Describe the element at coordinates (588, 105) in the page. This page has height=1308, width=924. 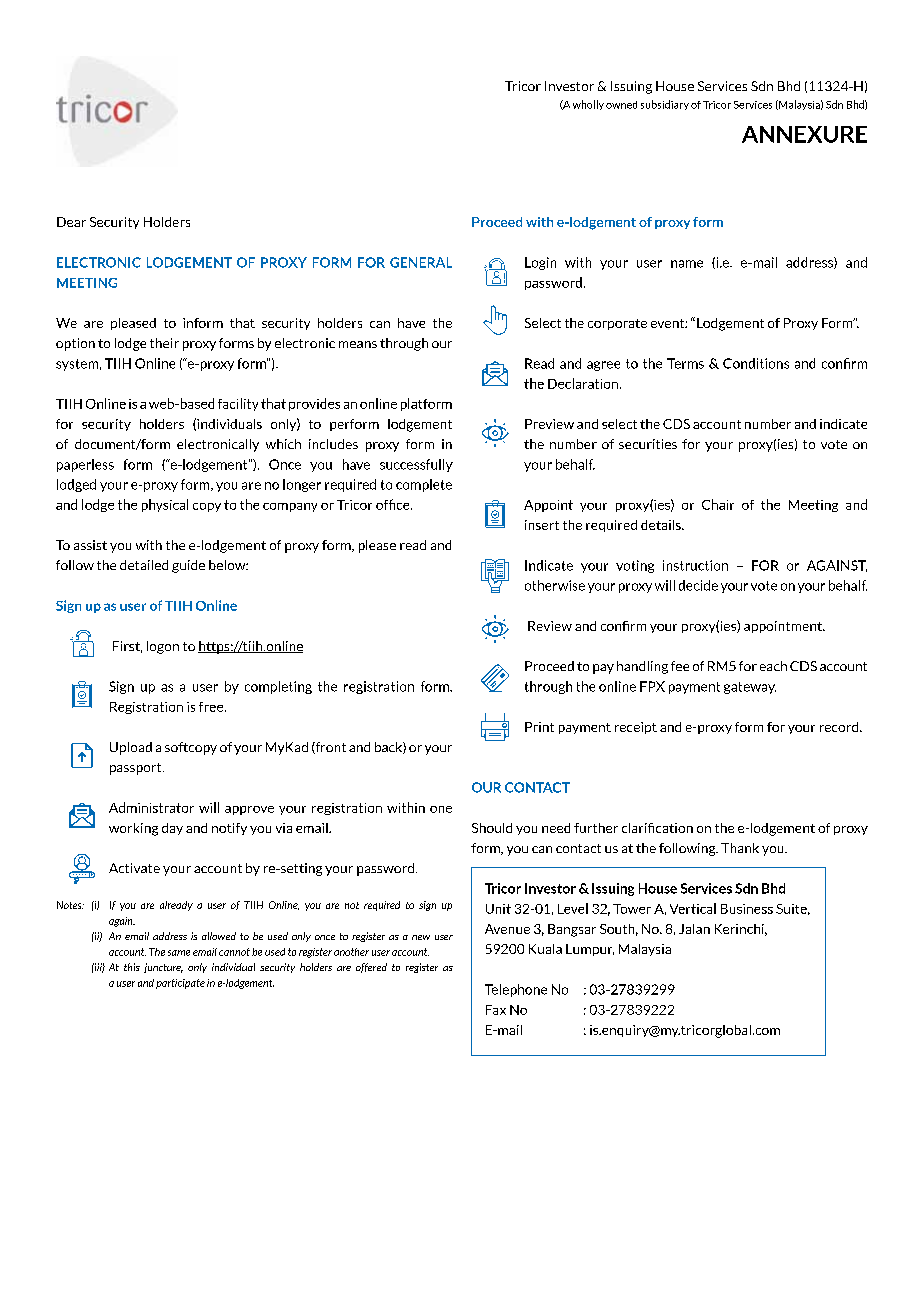
I see `wholly` at that location.
